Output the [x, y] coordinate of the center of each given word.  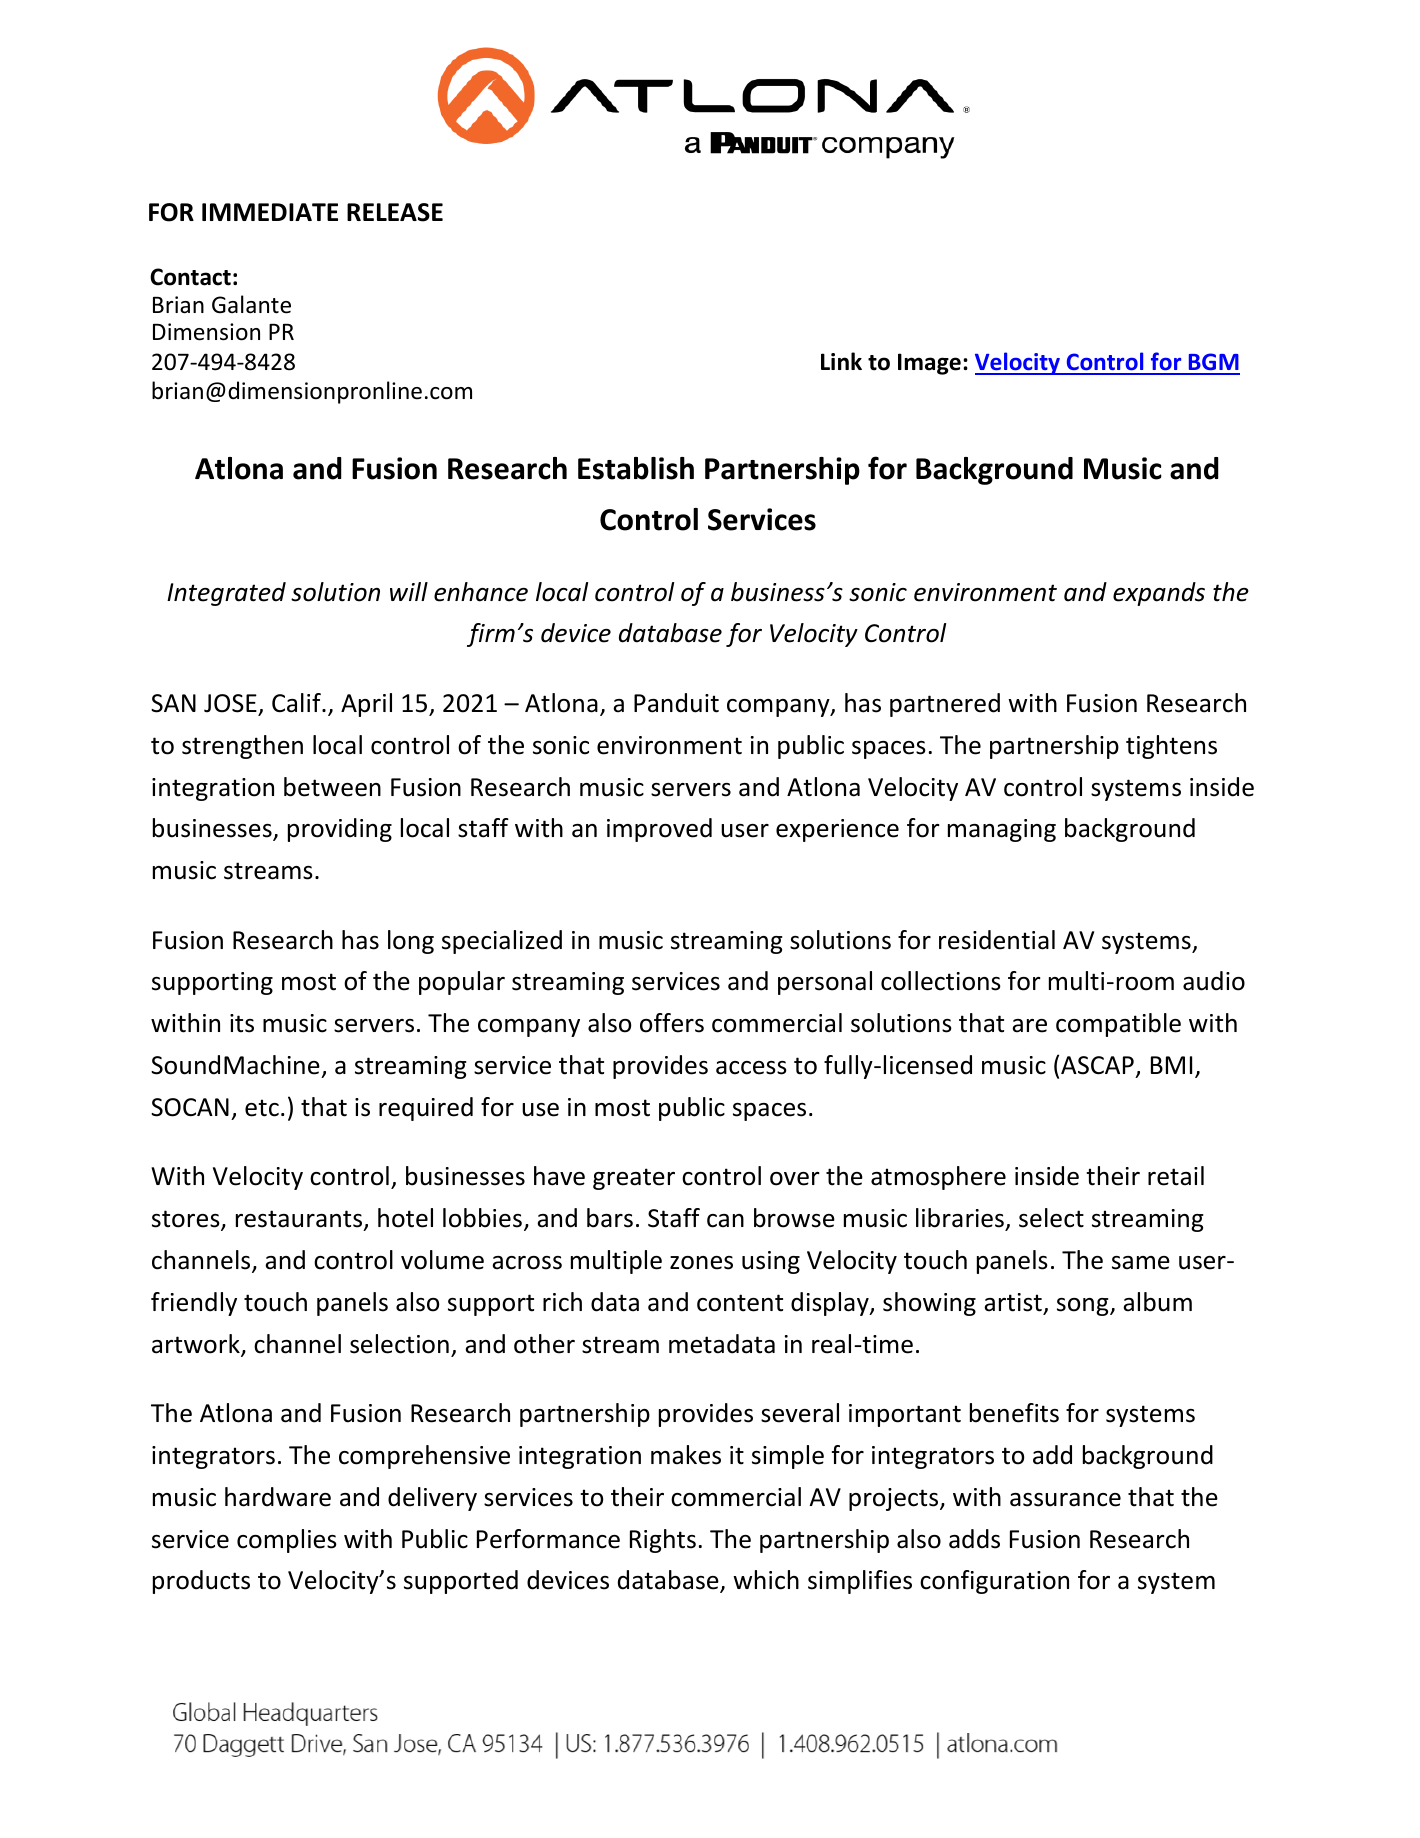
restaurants [300, 1220]
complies [287, 1541]
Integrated [226, 594]
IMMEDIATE [270, 212]
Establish [636, 468]
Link [841, 361]
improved [659, 830]
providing [340, 830]
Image [929, 364]
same [1141, 1263]
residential [997, 940]
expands [1159, 594]
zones [701, 1263]
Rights [663, 1541]
